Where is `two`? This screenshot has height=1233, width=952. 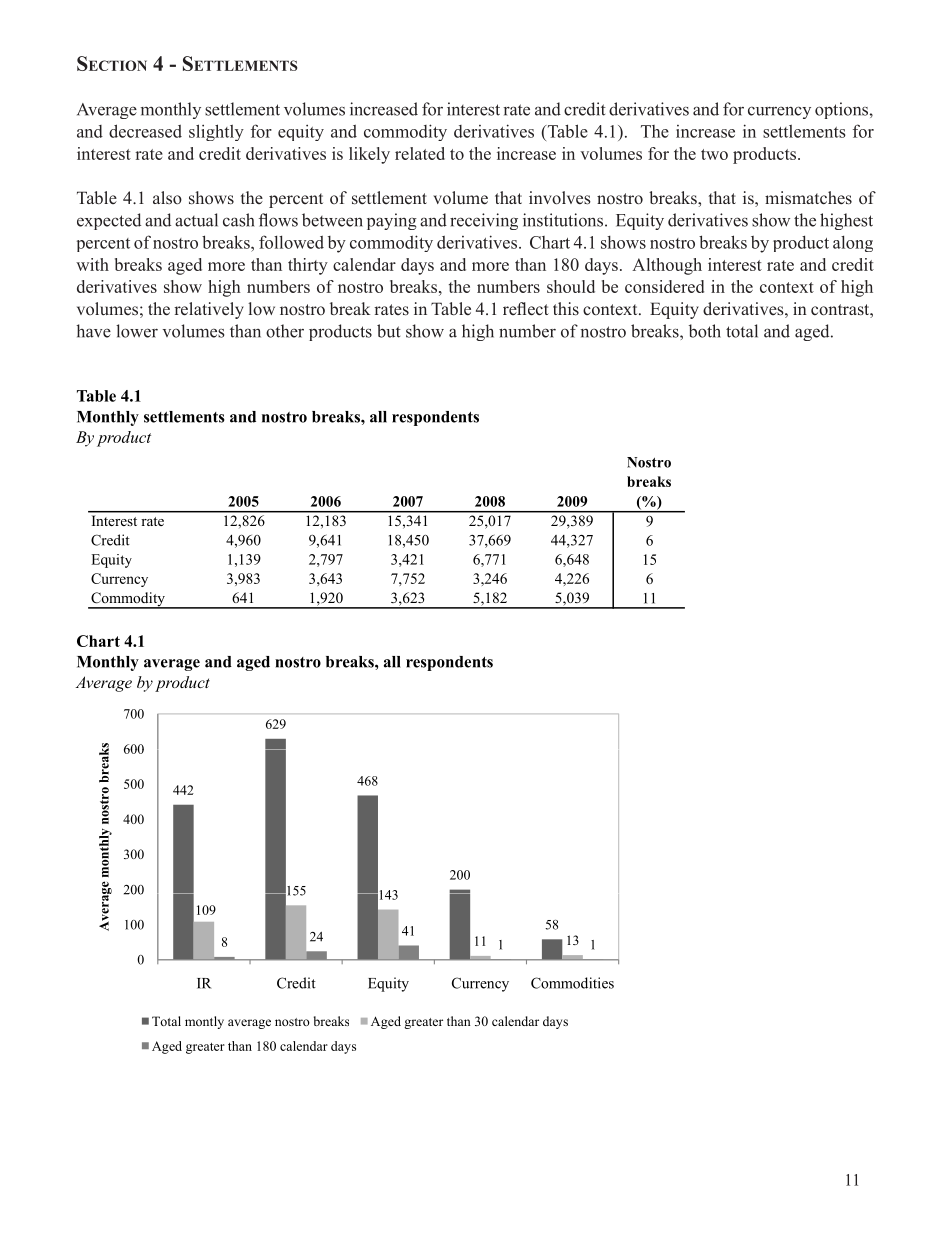
two is located at coordinates (714, 154).
